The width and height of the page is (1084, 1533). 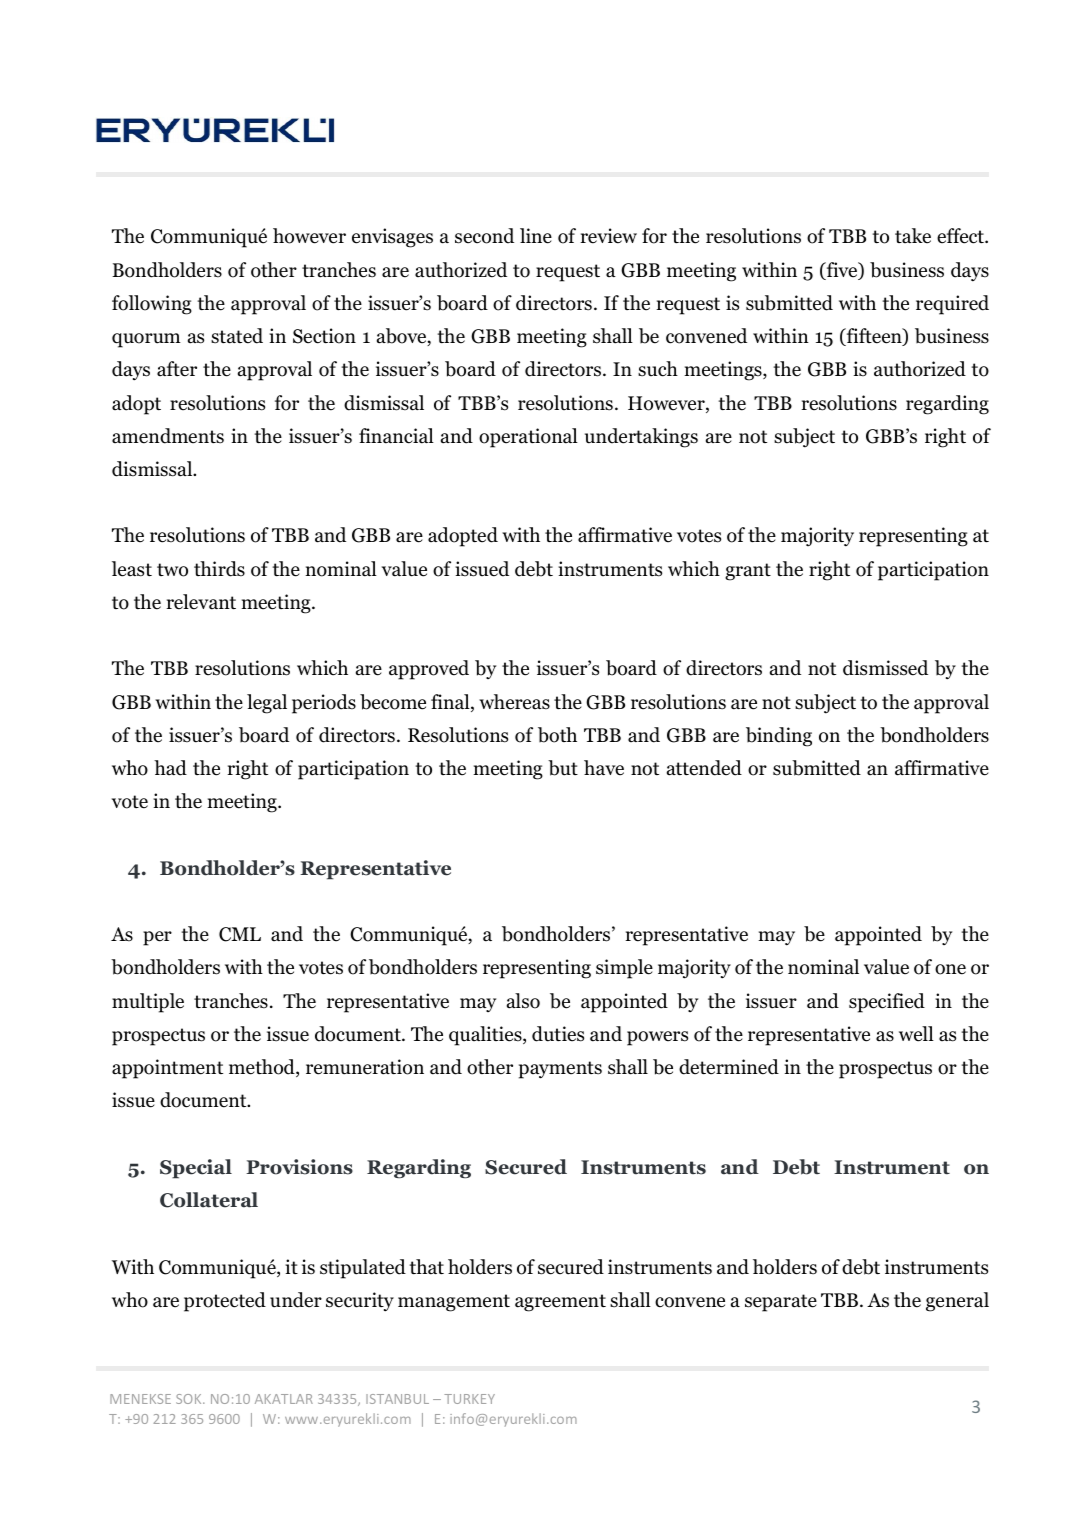 What do you see at coordinates (913, 236) in the page?
I see `take` at bounding box center [913, 236].
